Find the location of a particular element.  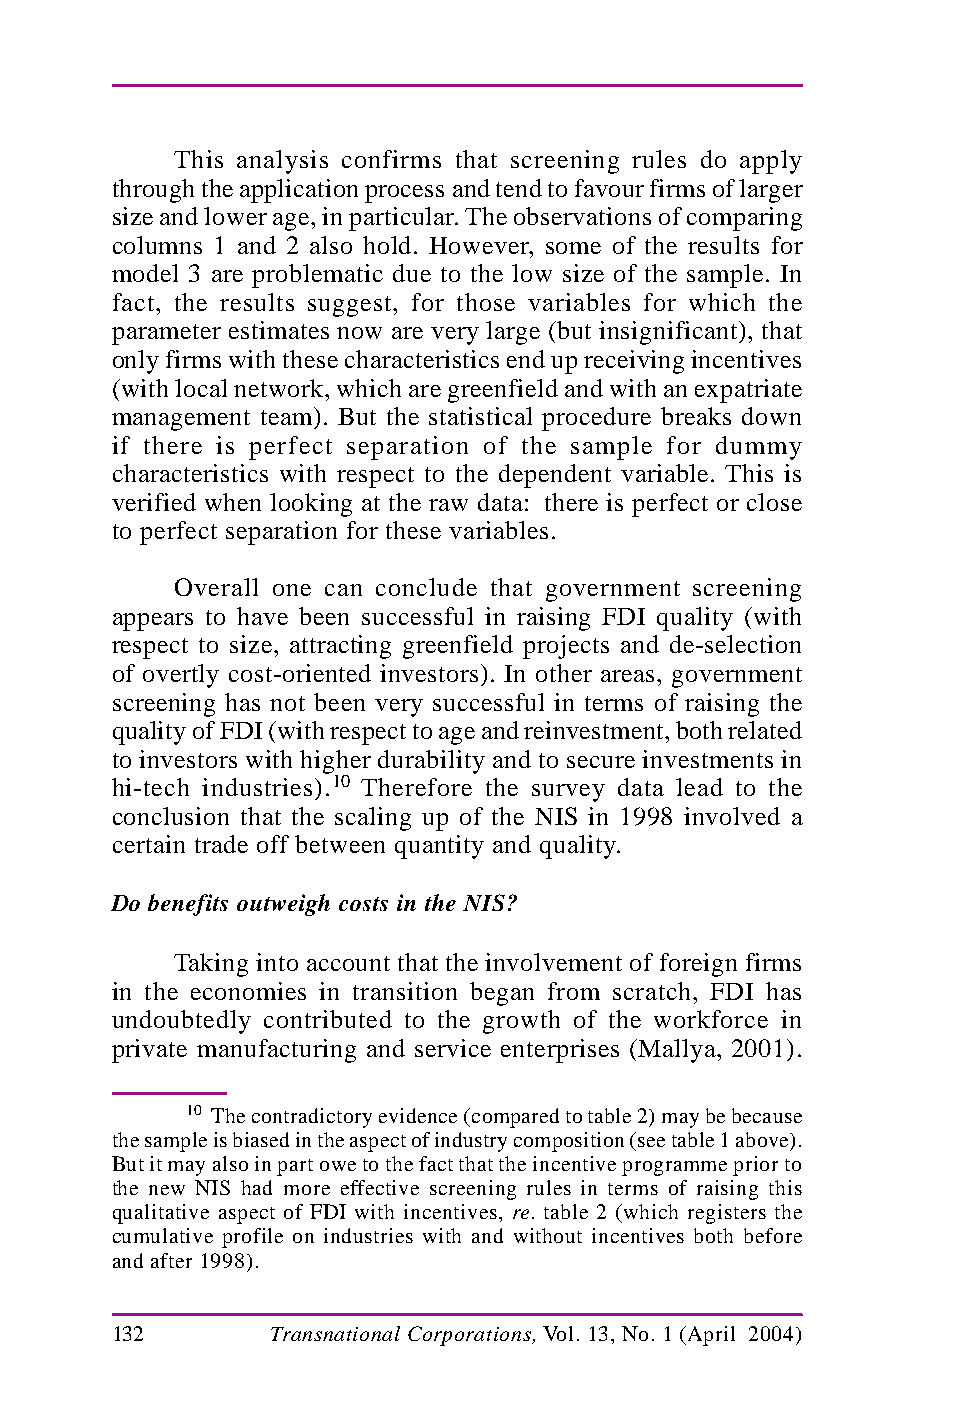

comparing is located at coordinates (744, 219).
